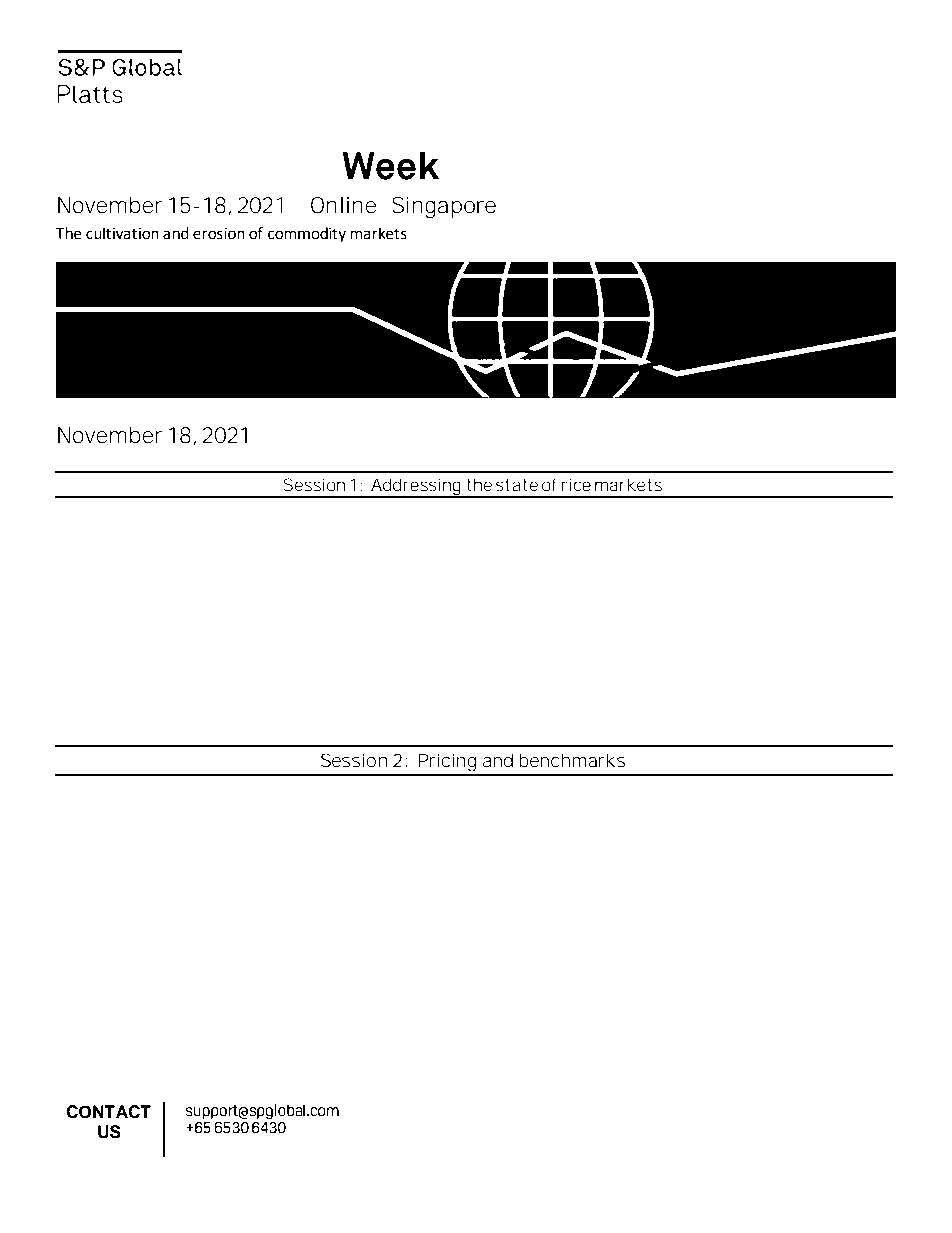  I want to click on erosion, so click(219, 234).
